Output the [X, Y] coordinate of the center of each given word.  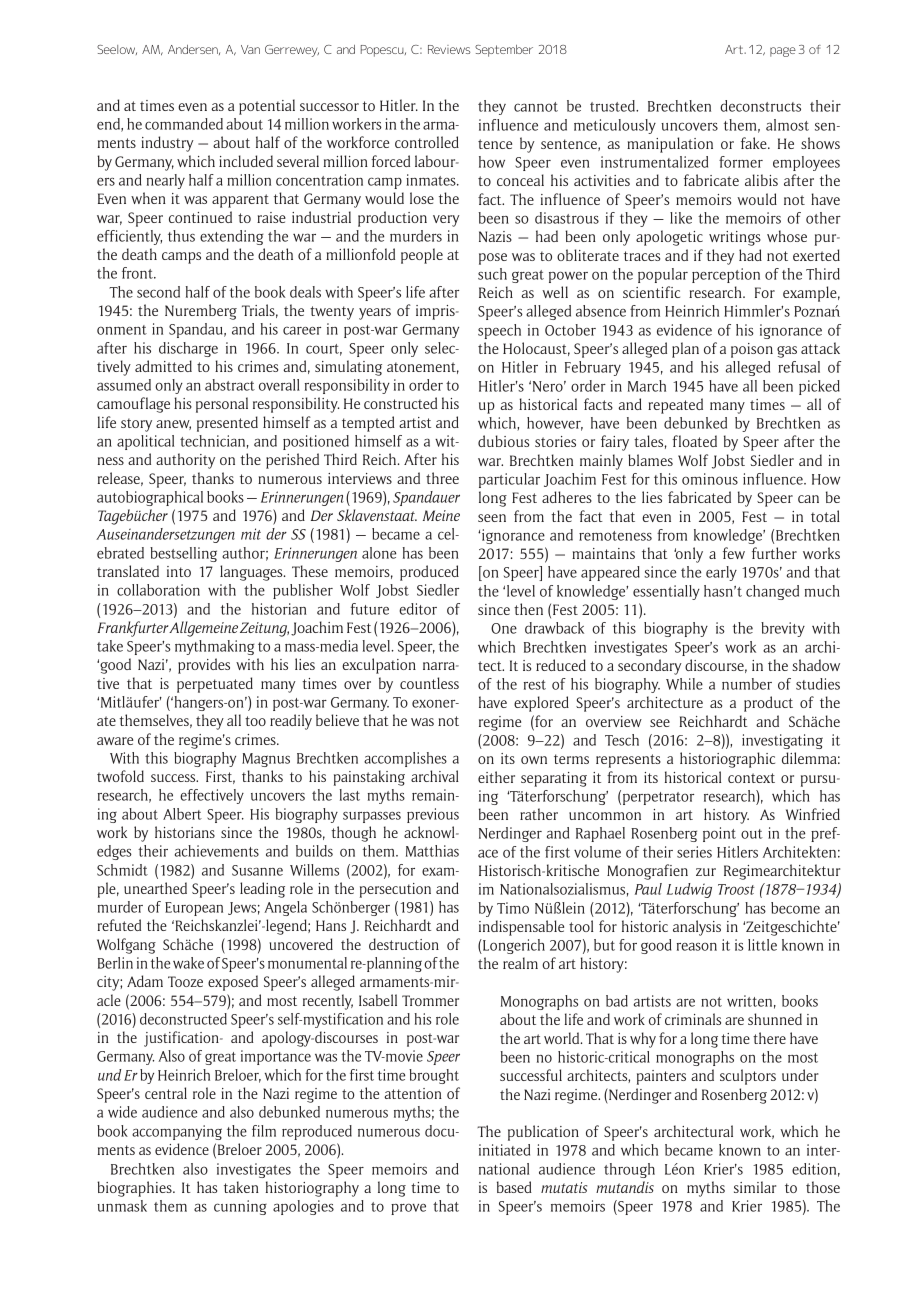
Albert [182, 814]
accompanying [177, 1132]
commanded [184, 124]
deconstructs [760, 106]
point [719, 834]
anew [173, 425]
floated [694, 441]
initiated [504, 1150]
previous [433, 815]
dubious [503, 441]
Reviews [449, 49]
